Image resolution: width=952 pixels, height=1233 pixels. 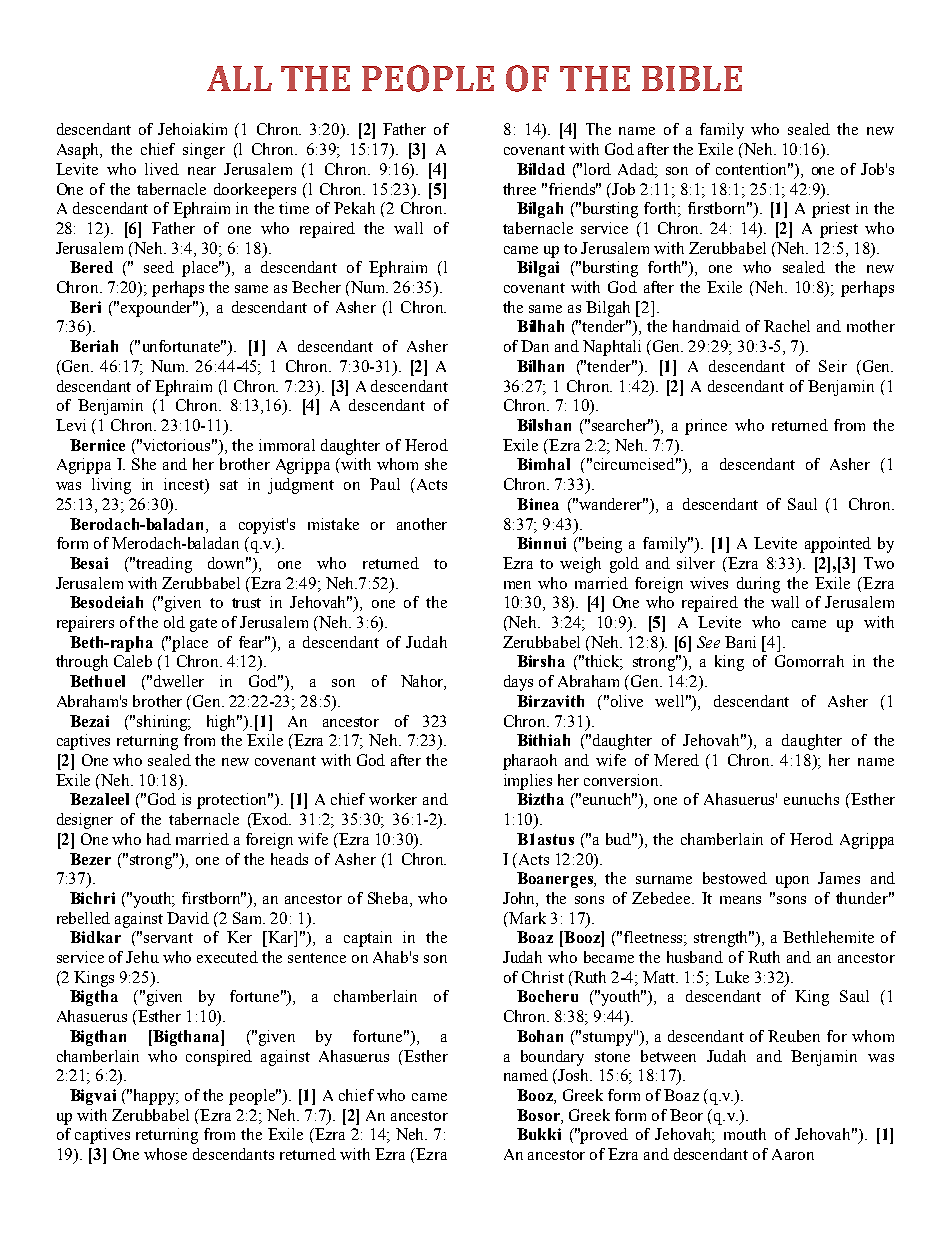 I want to click on gate, so click(x=203, y=625).
